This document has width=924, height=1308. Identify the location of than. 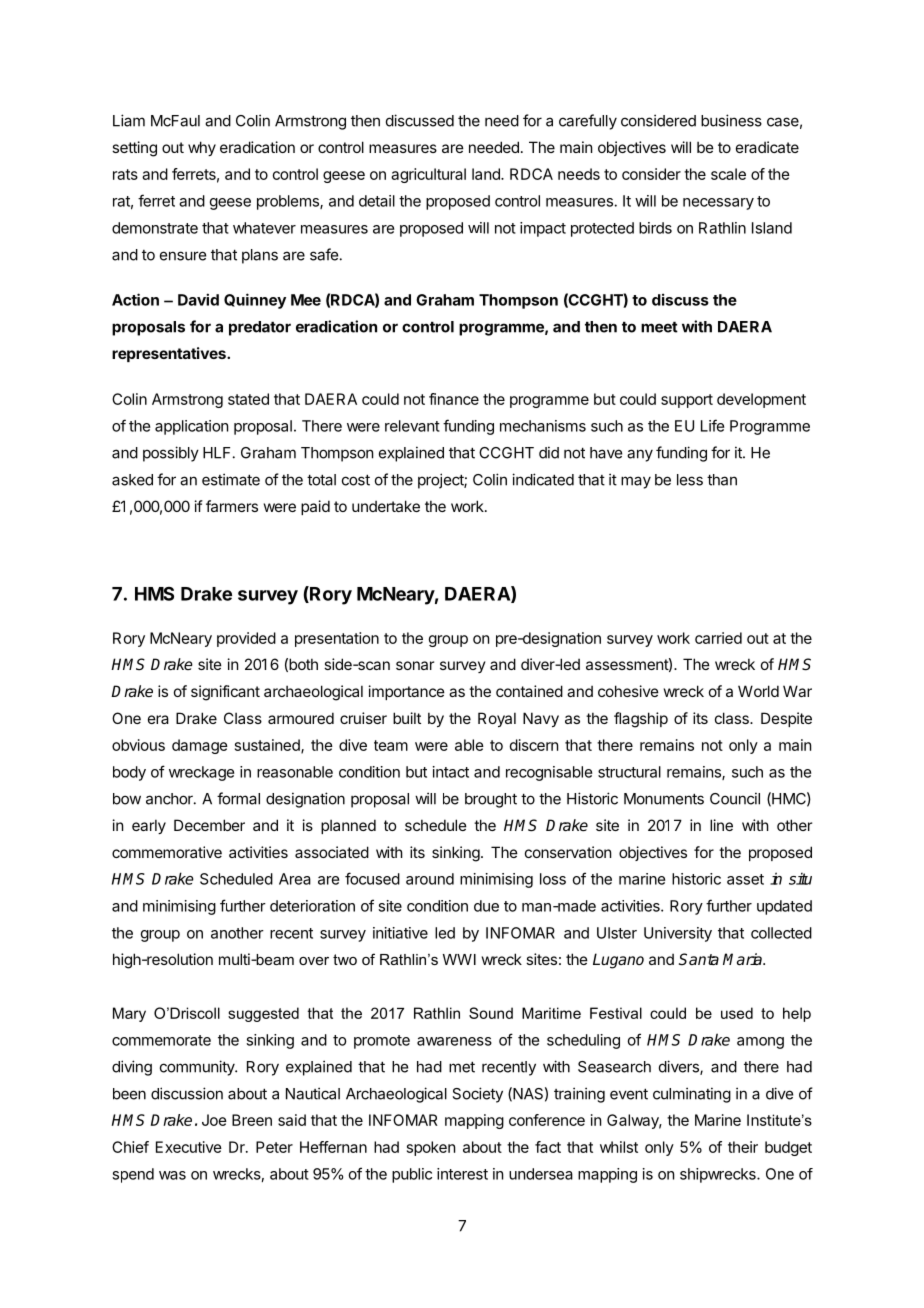
(722, 480).
